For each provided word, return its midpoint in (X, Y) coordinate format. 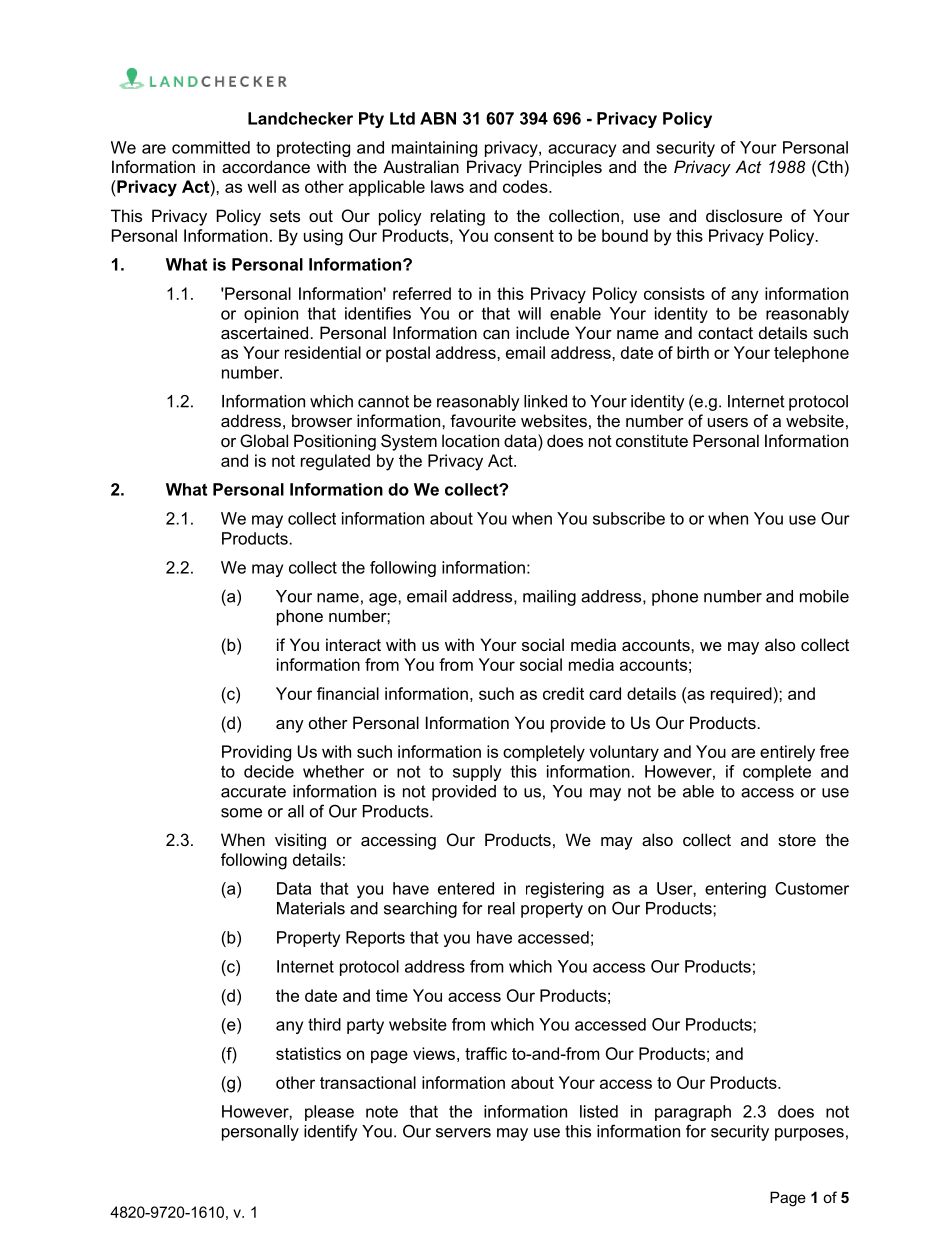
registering (565, 890)
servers (463, 1133)
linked (545, 401)
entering (735, 890)
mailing (549, 598)
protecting (313, 149)
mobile (824, 596)
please (329, 1113)
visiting (300, 841)
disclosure (744, 215)
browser (322, 420)
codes (526, 186)
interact (353, 644)
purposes (809, 1134)
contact (725, 333)
